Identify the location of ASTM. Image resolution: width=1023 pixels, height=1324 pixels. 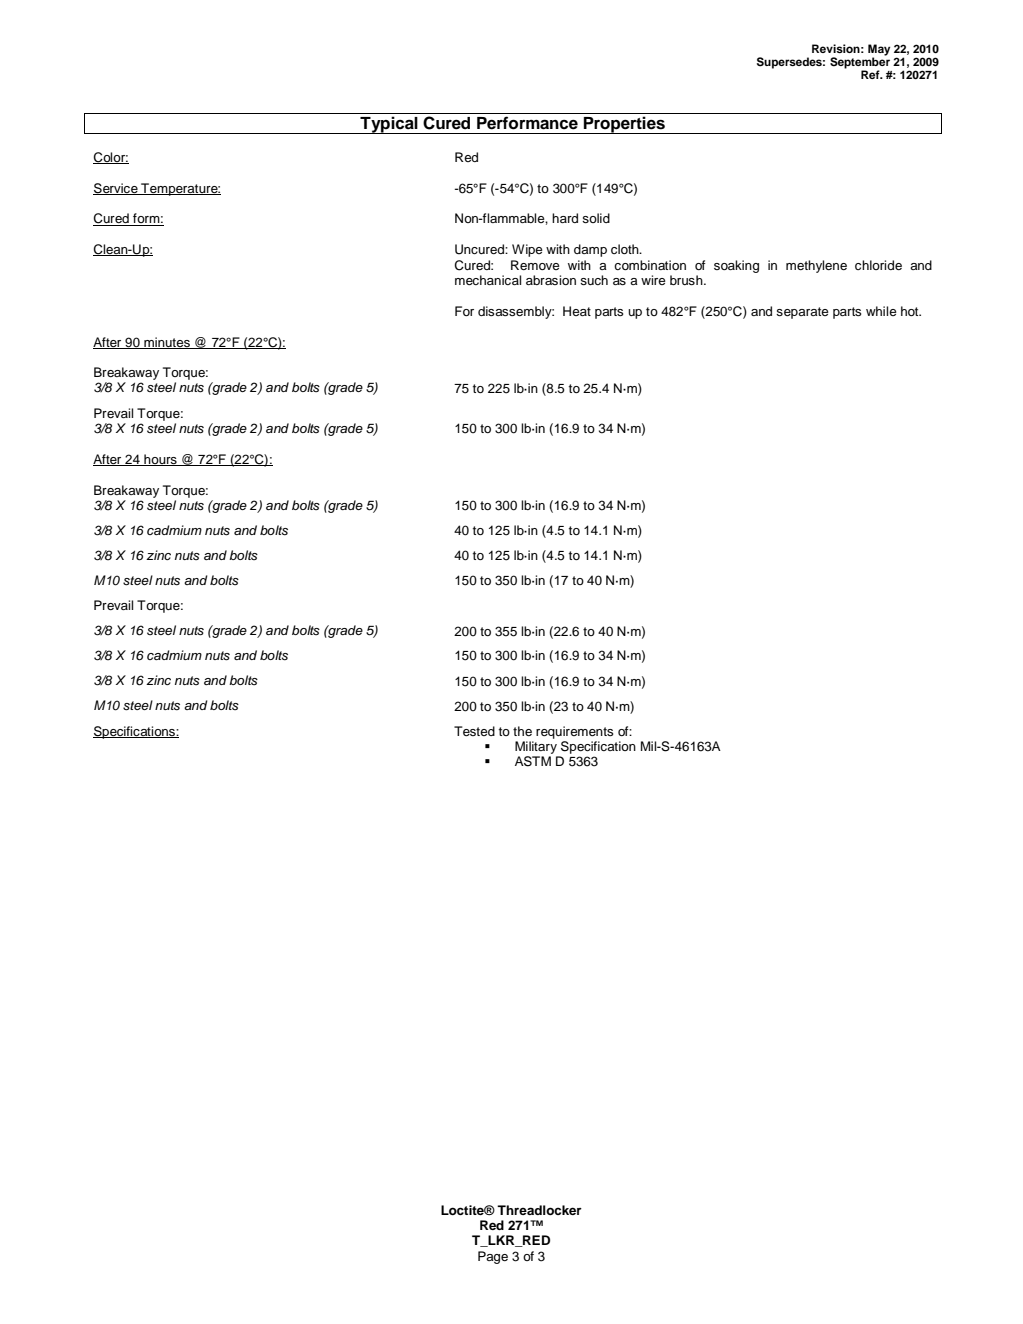
(533, 761).
